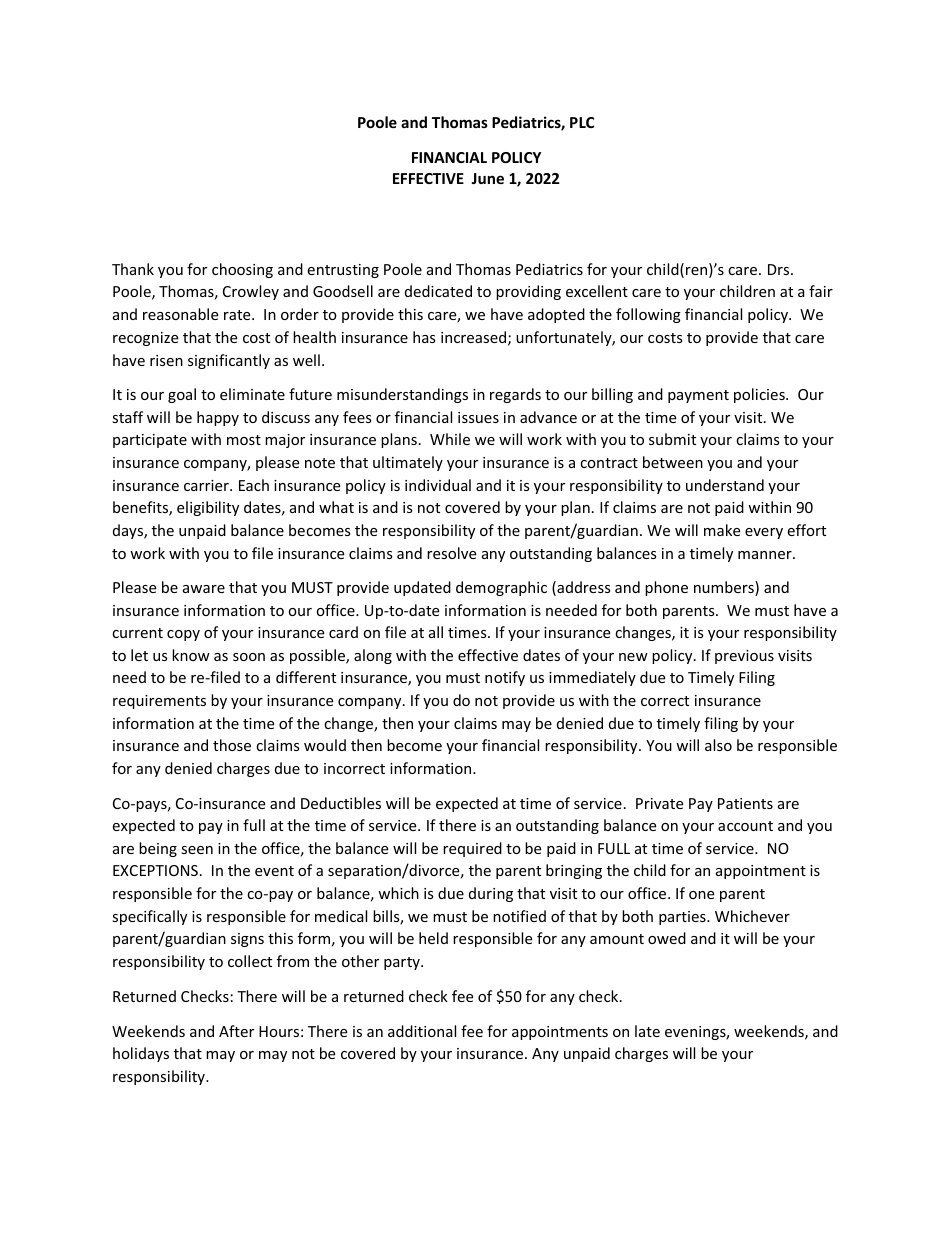 Image resolution: width=952 pixels, height=1233 pixels. I want to click on PLC, so click(582, 122).
